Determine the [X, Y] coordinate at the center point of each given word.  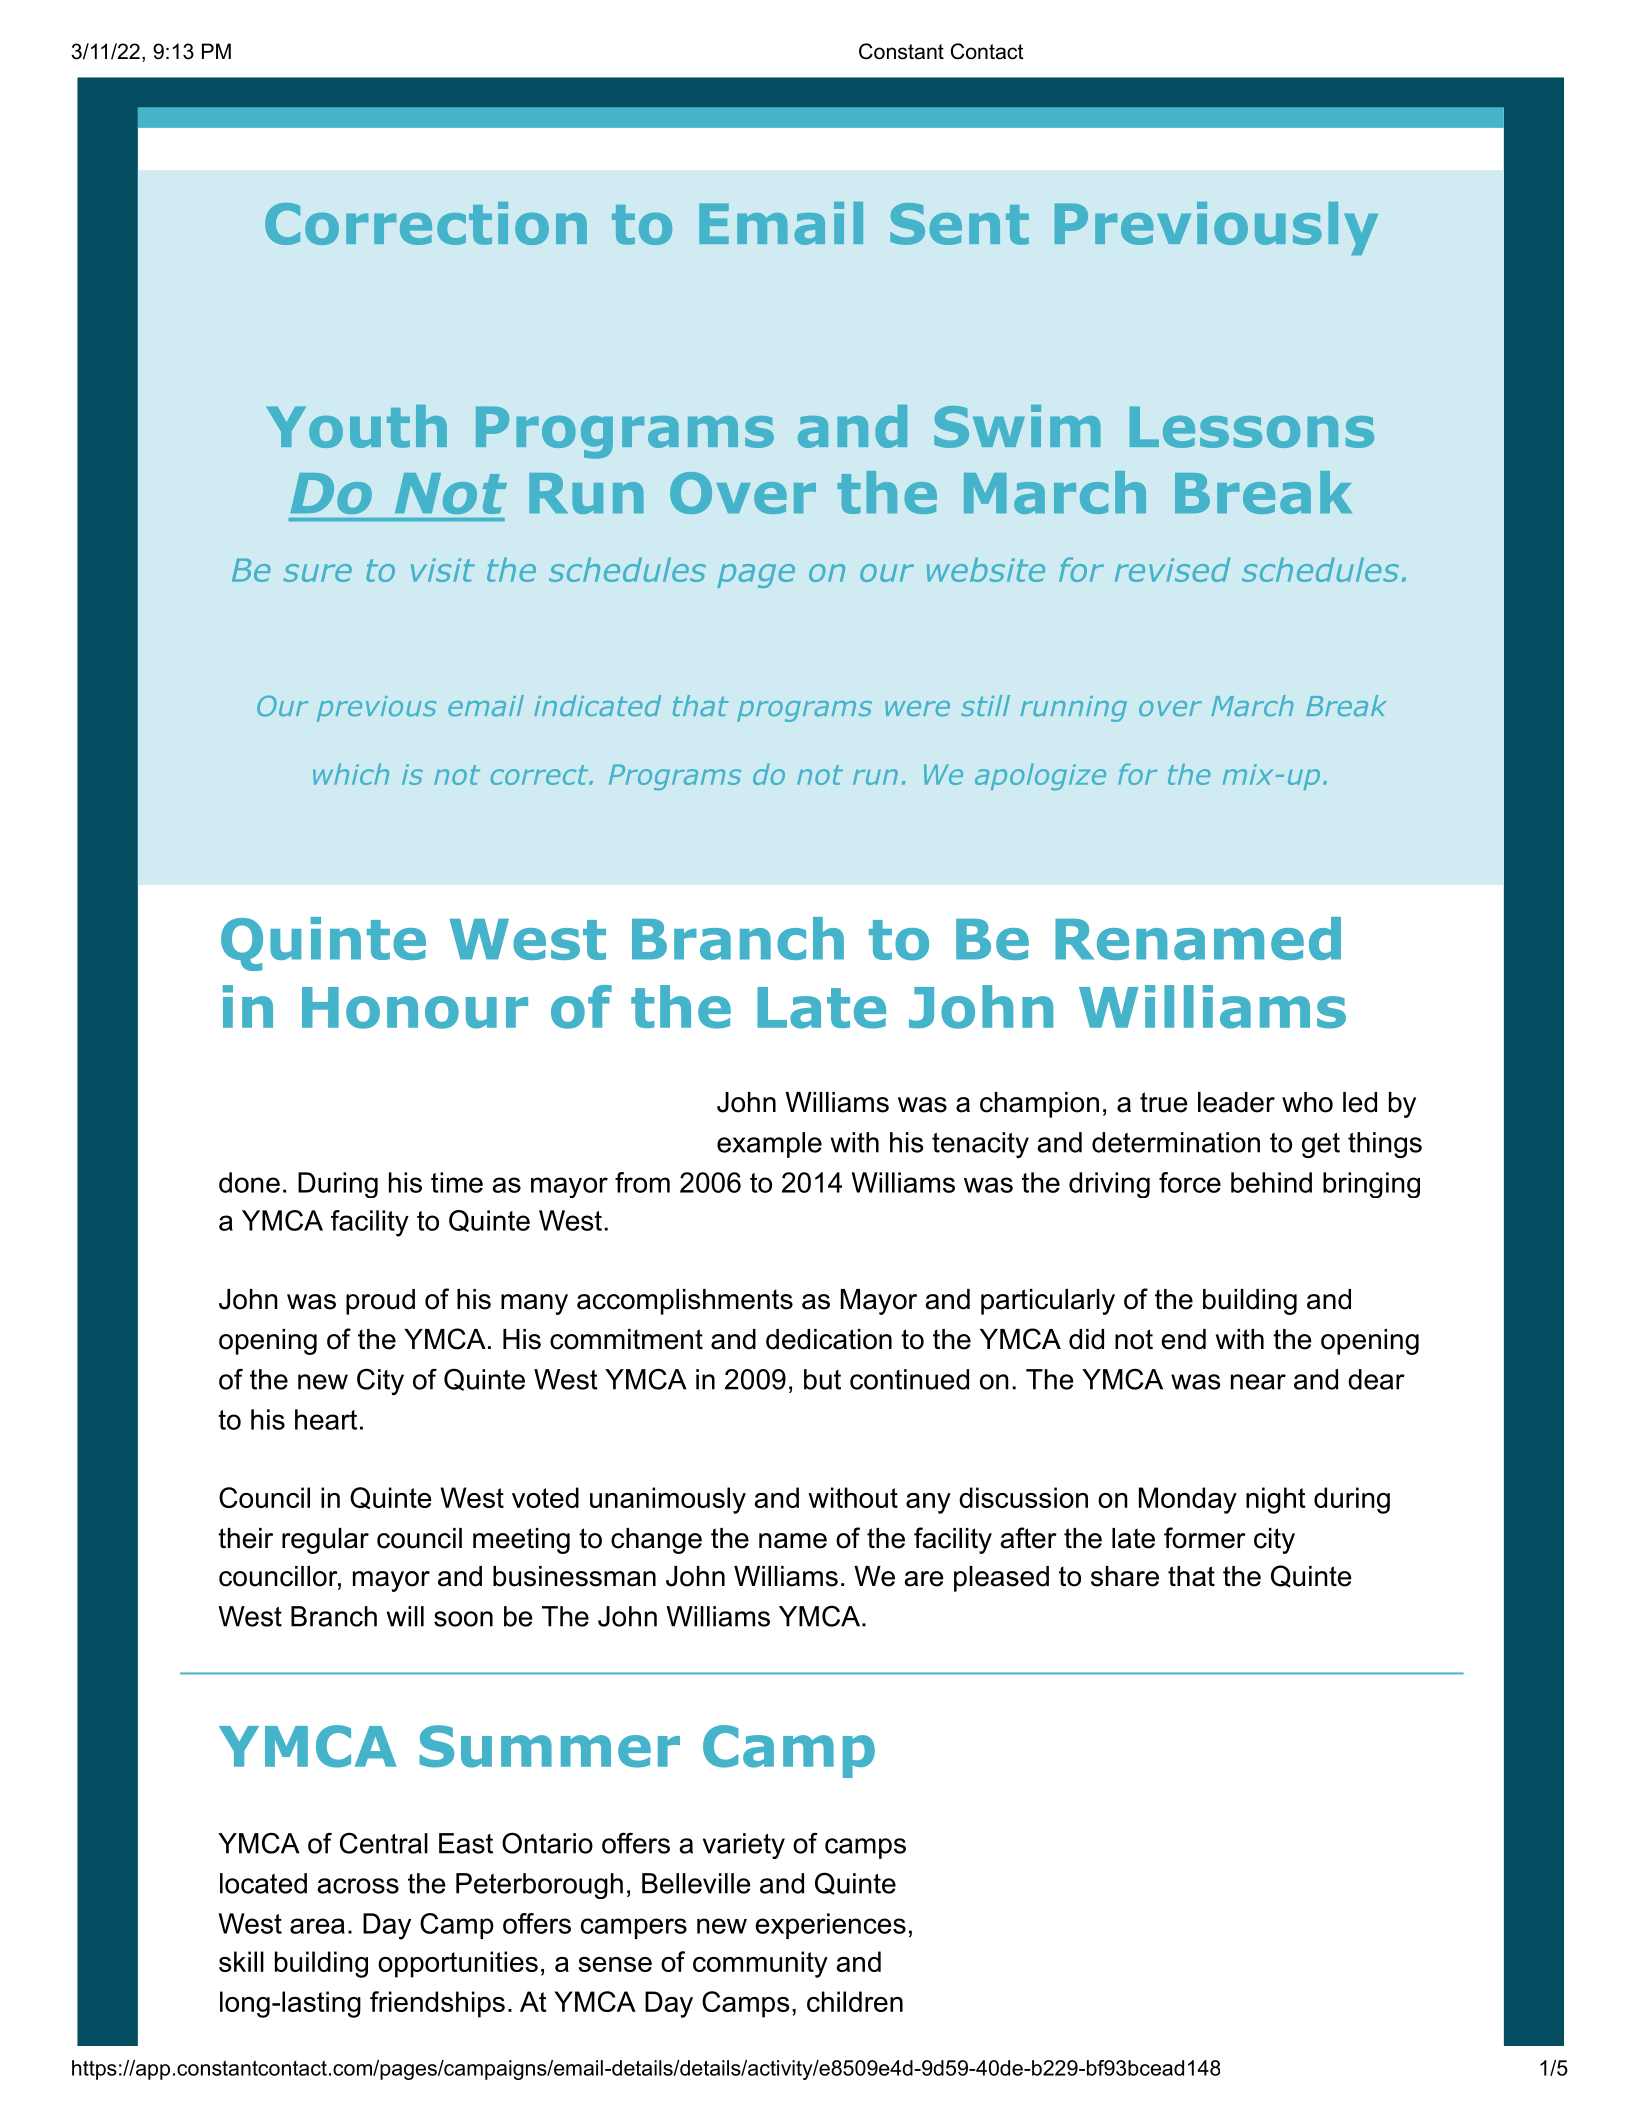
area [317, 1926]
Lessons [1252, 427]
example [769, 1145]
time [457, 1182]
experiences [830, 1926]
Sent [959, 224]
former [1205, 1538]
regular [325, 1541]
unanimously [668, 1500]
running [1074, 709]
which [351, 774]
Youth [356, 426]
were [917, 708]
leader [1236, 1102]
